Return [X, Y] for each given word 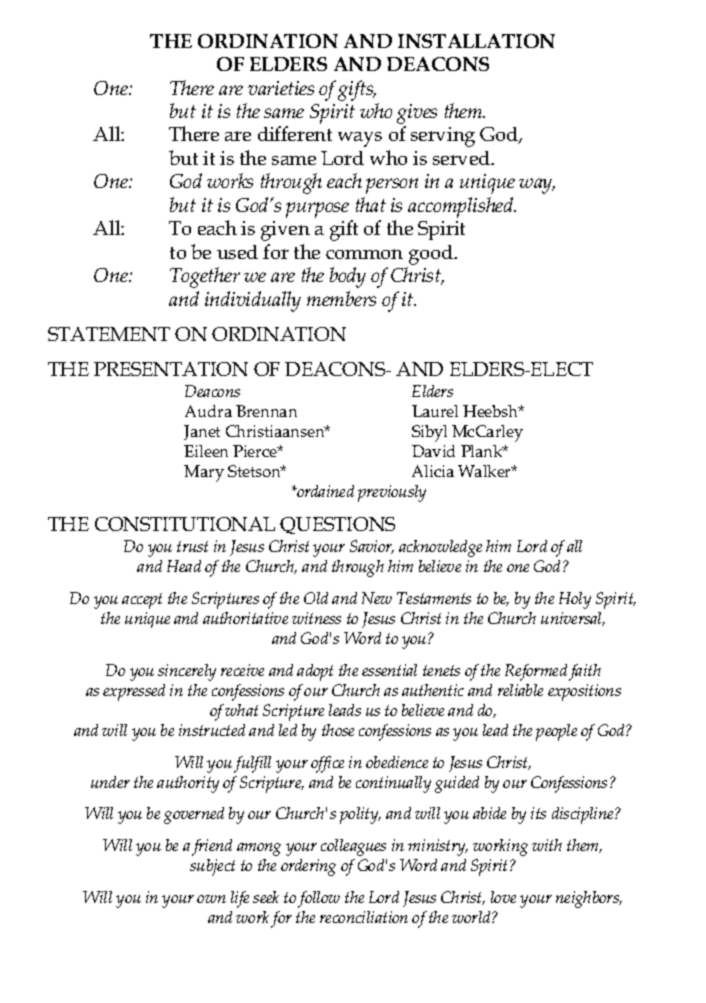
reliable [520, 690]
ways [360, 139]
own [211, 899]
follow [319, 899]
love [503, 897]
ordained [324, 491]
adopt [315, 672]
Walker [486, 471]
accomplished [462, 207]
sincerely [187, 672]
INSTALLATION [476, 41]
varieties [281, 88]
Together [205, 277]
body [348, 277]
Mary [204, 473]
